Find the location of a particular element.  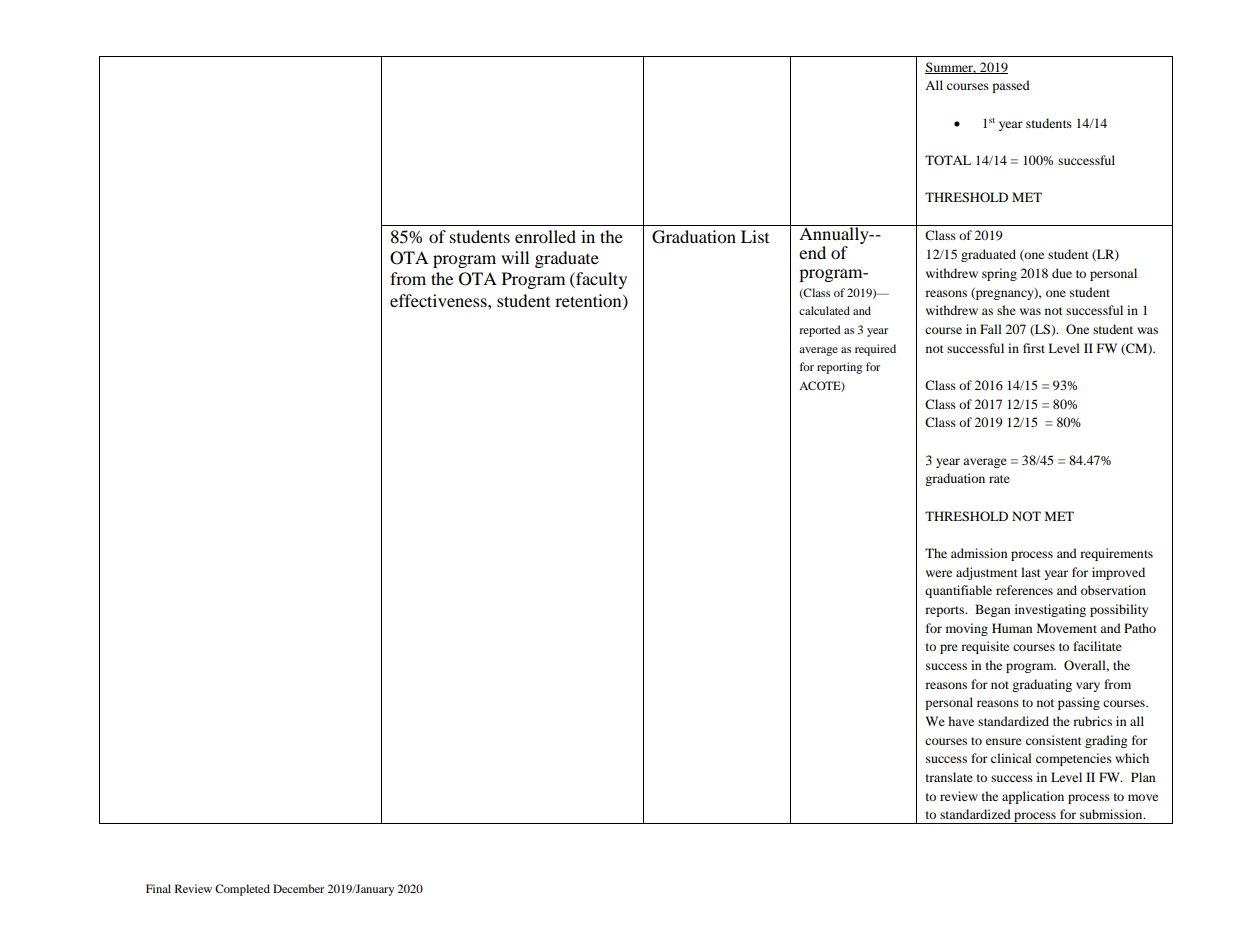

rate is located at coordinates (999, 479).
